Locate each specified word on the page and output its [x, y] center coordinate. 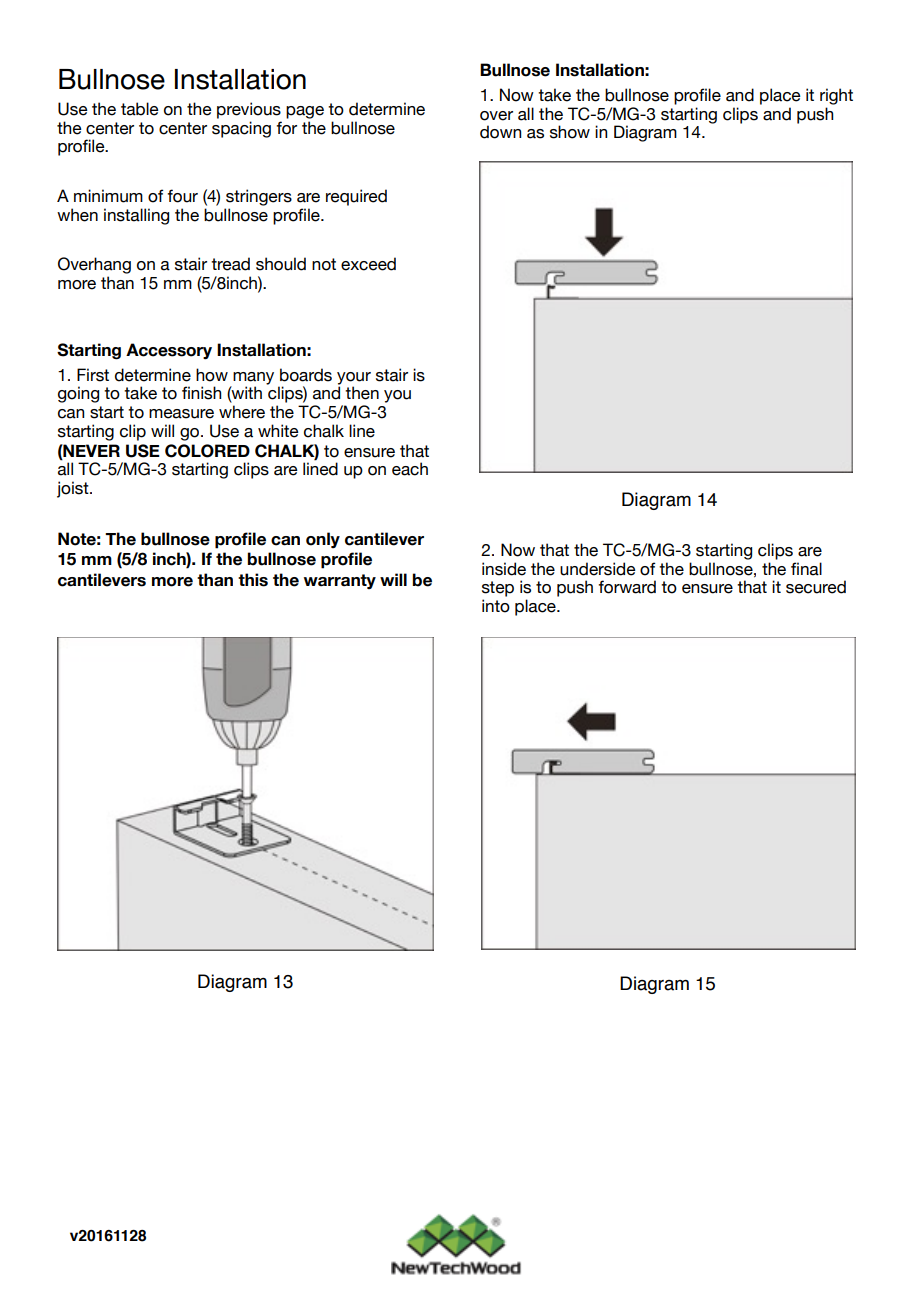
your [354, 379]
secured [816, 587]
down [500, 132]
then [362, 393]
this [253, 580]
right [836, 96]
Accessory [169, 351]
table [140, 109]
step [498, 589]
